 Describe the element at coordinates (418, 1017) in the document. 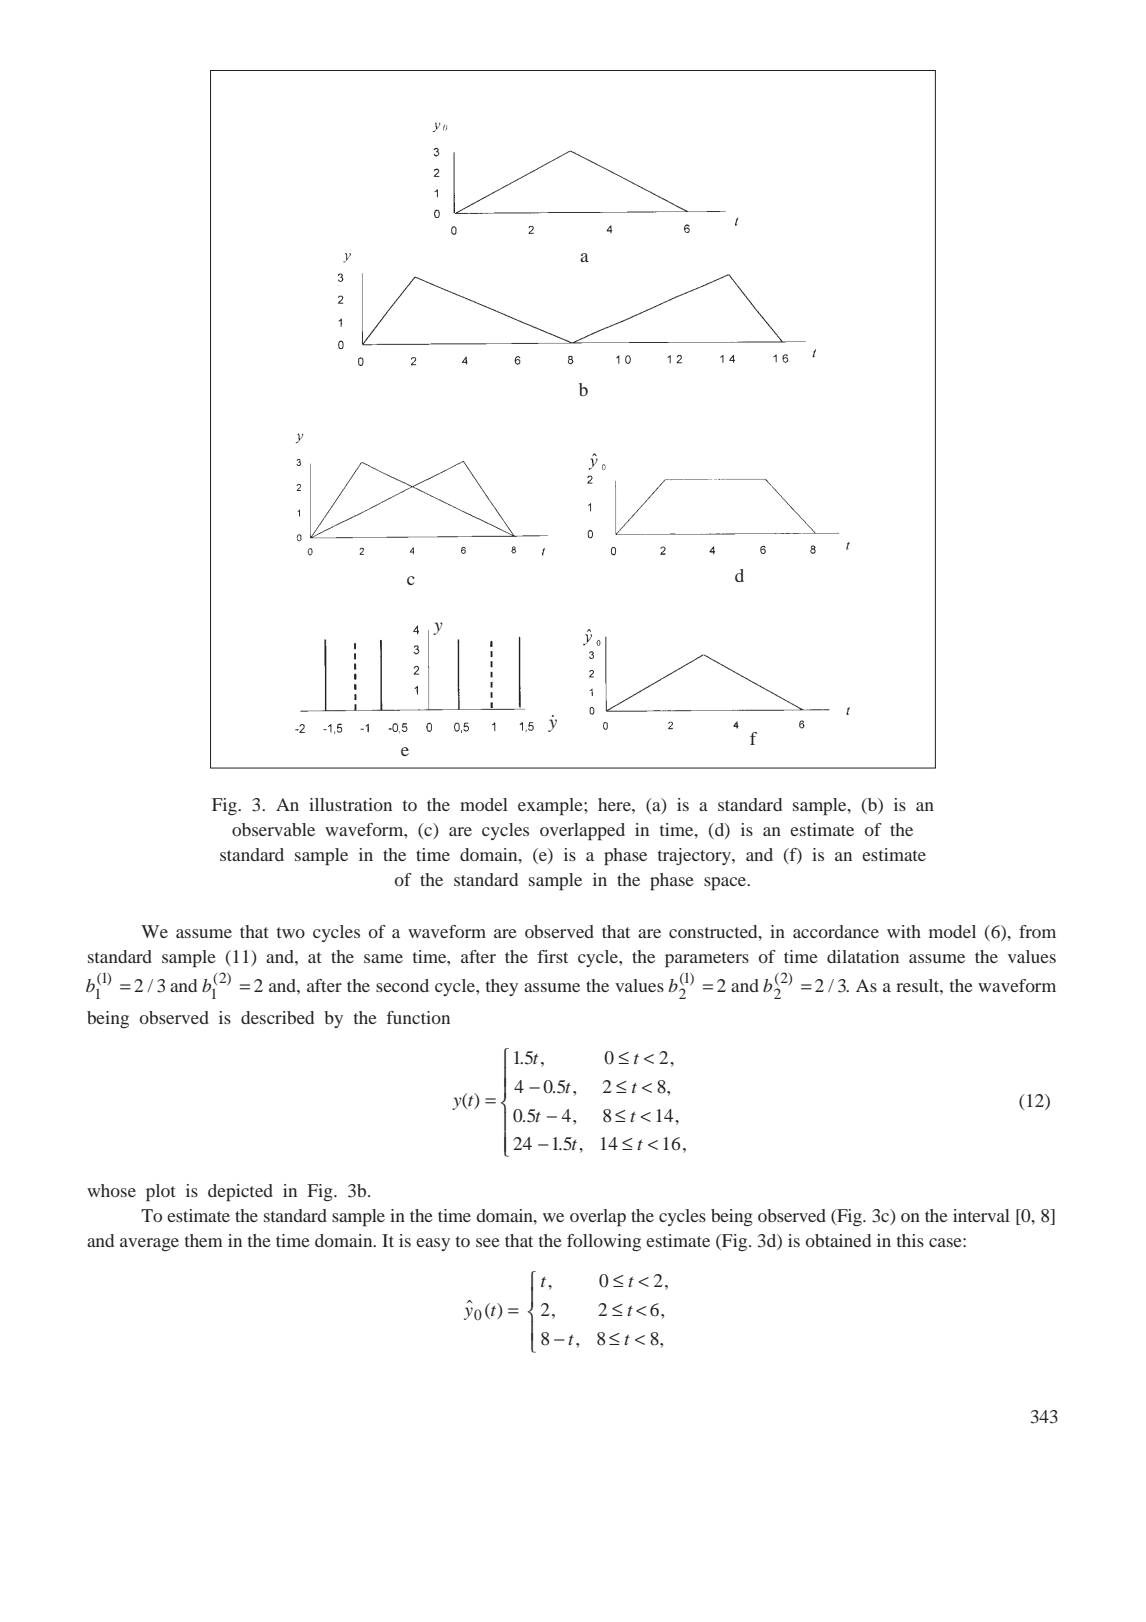

I see `function` at that location.
